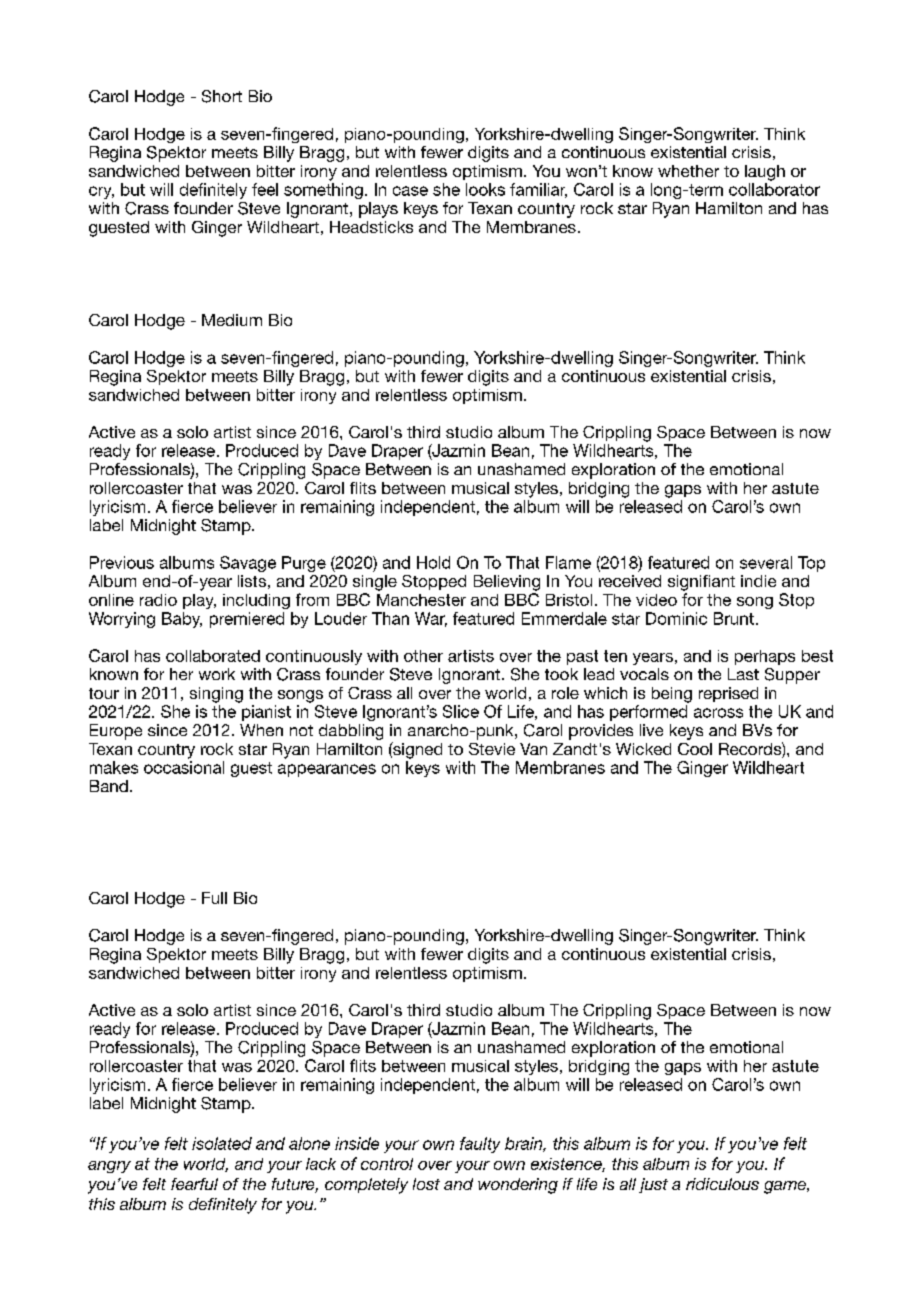  Describe the element at coordinates (431, 619) in the image. I see `War` at that location.
